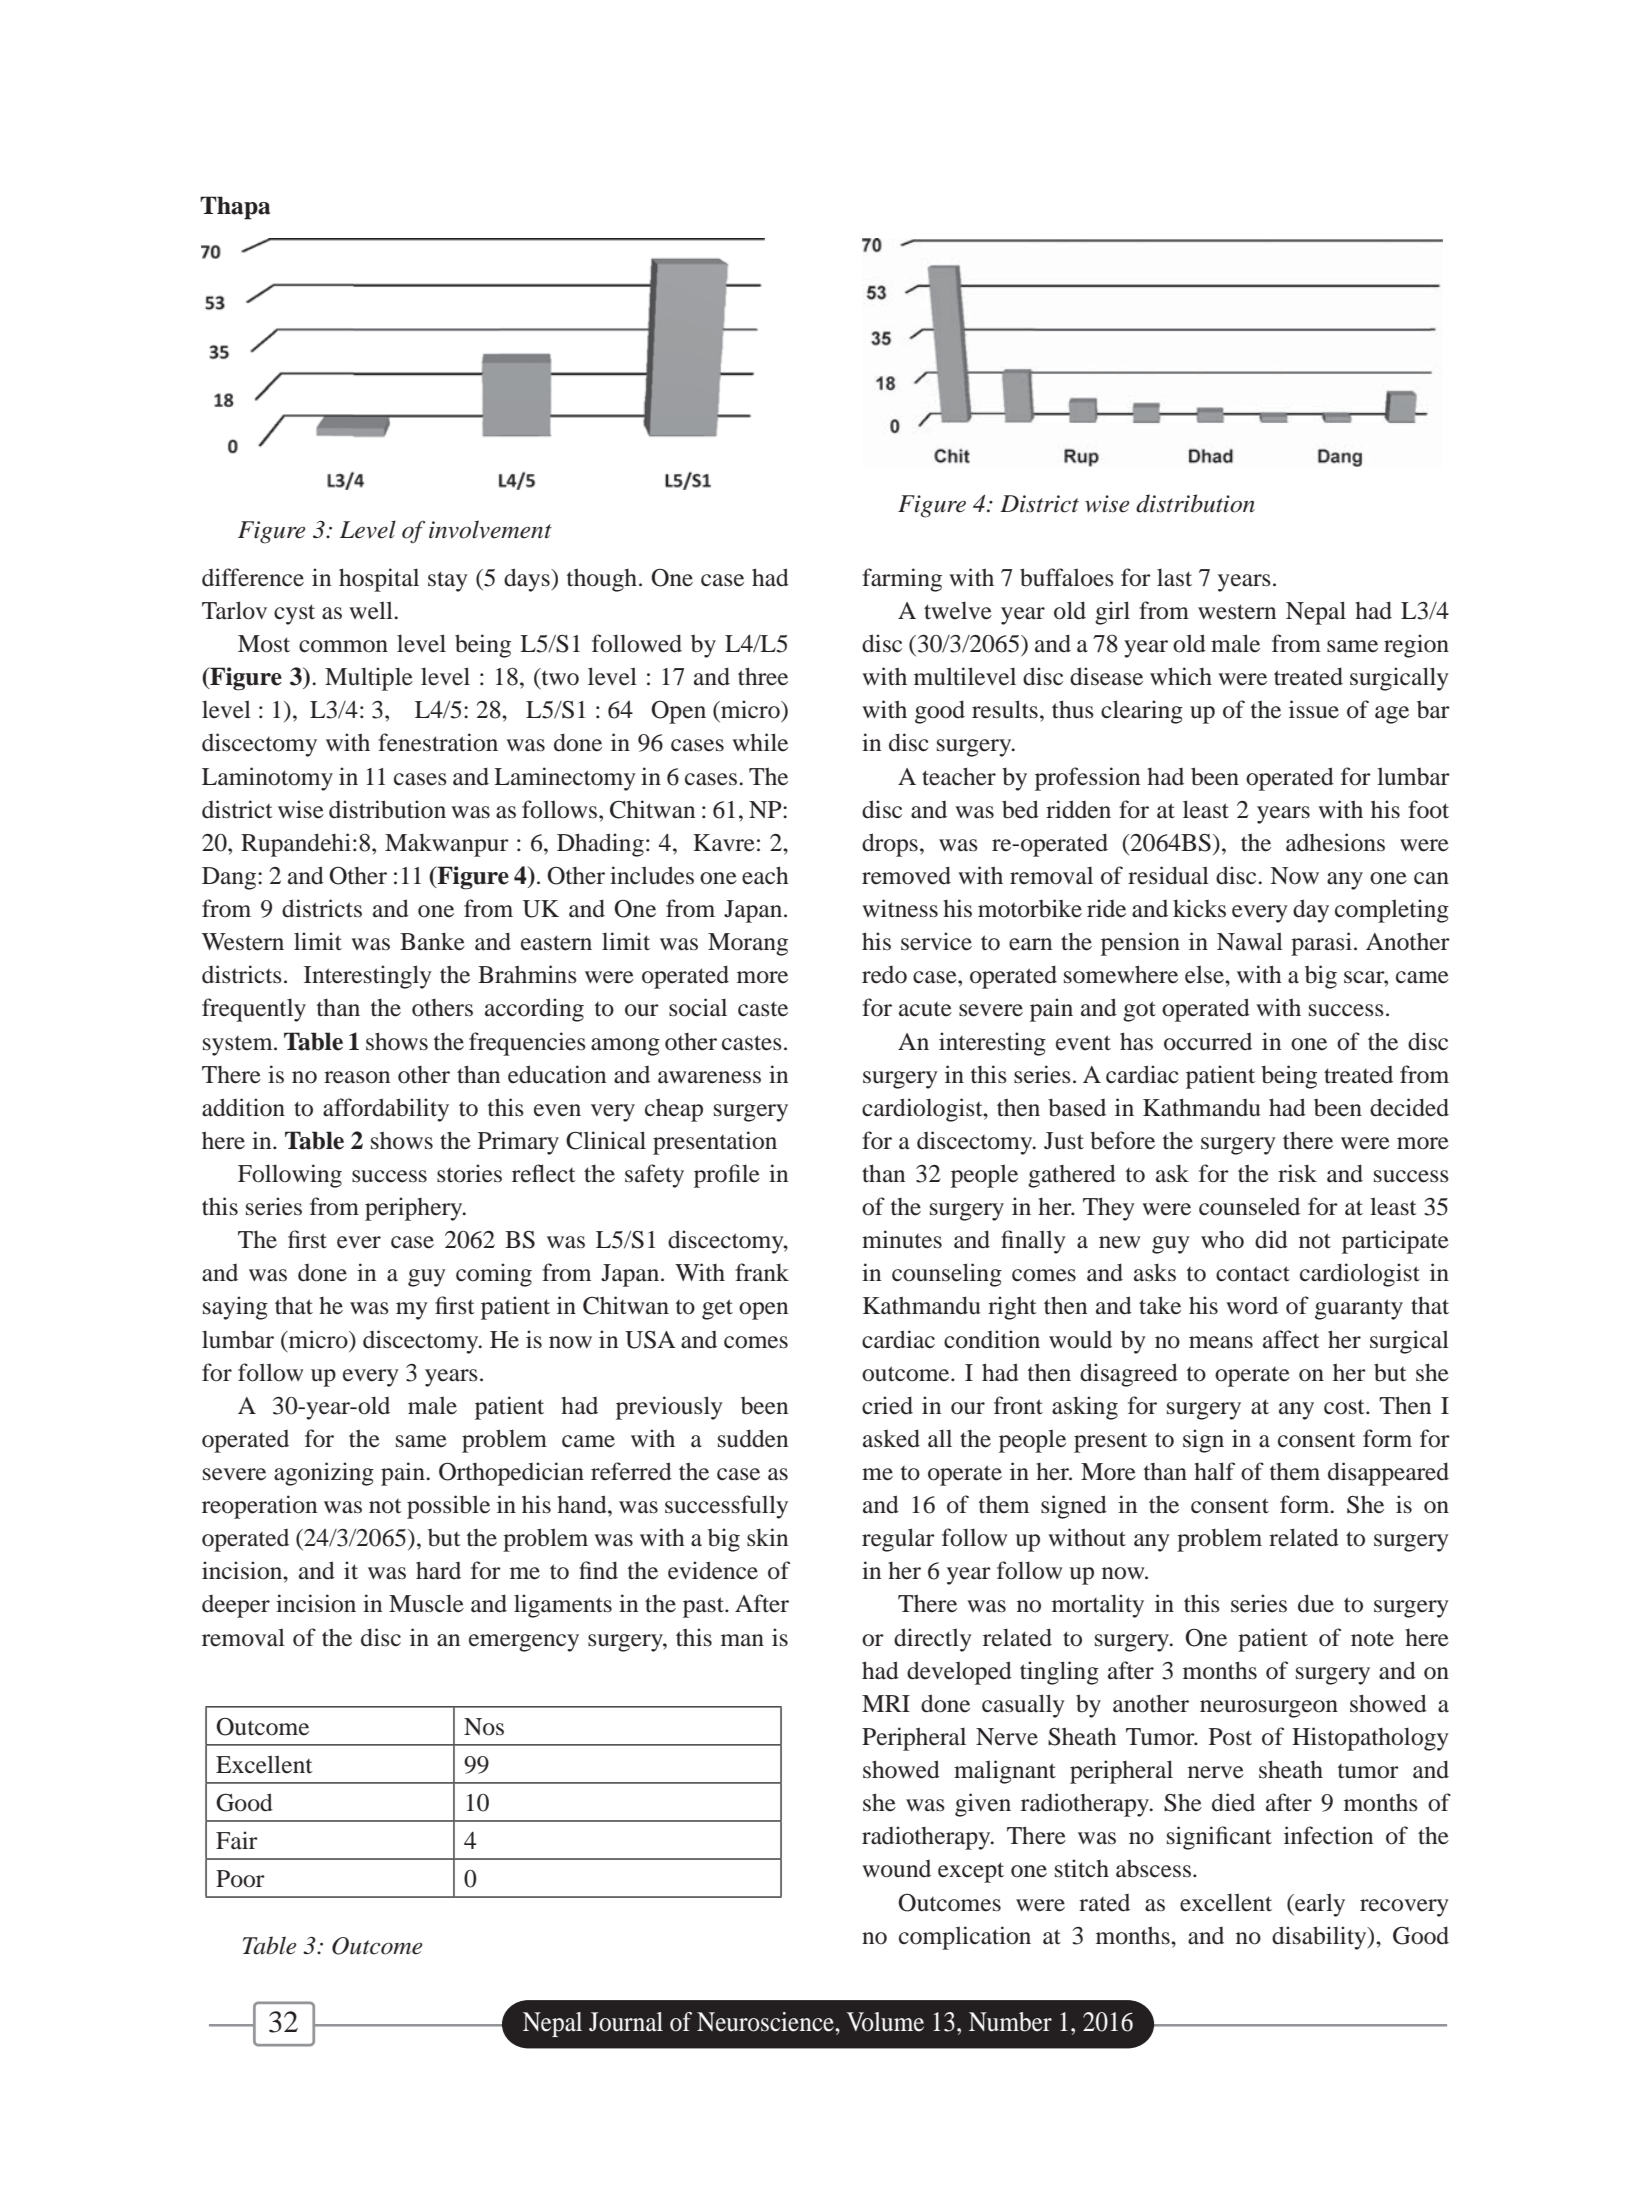 The image size is (1651, 2201). Describe the element at coordinates (1199, 908) in the screenshot. I see `kicks` at that location.
